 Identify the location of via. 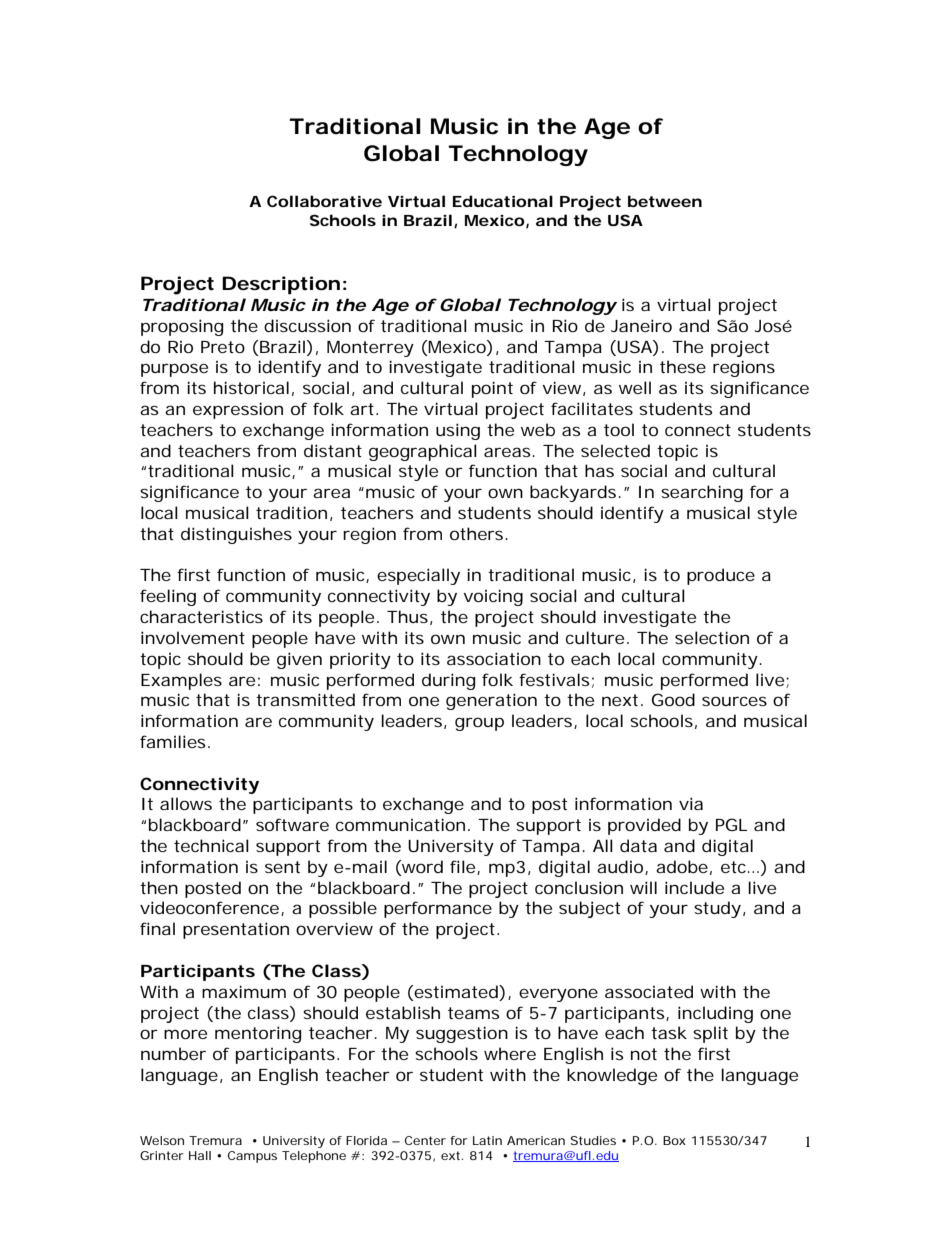
(691, 803).
